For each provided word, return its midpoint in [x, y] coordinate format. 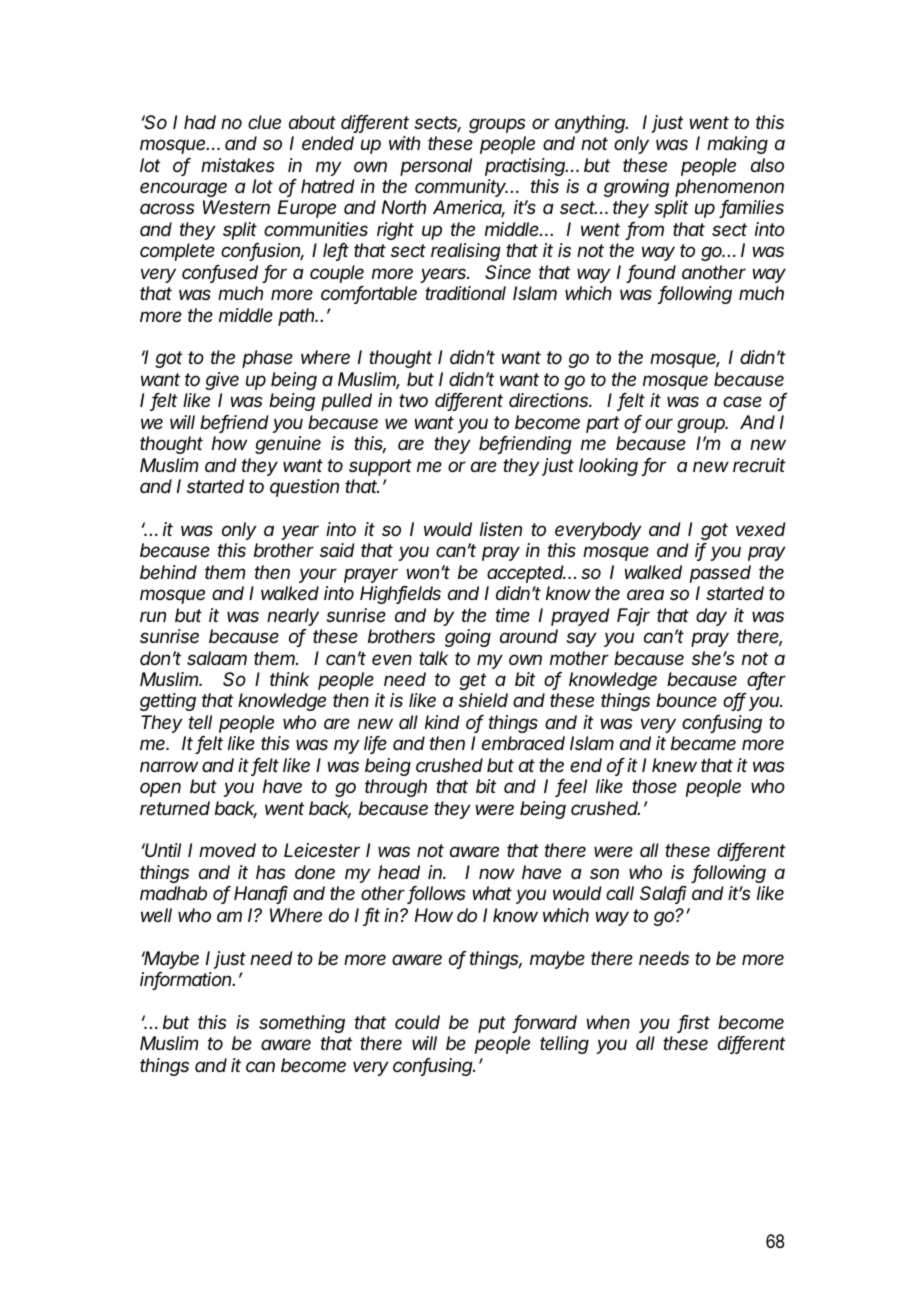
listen [501, 529]
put [492, 1024]
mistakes [237, 165]
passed [720, 574]
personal [436, 167]
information [187, 980]
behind [168, 572]
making [737, 145]
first [694, 1023]
